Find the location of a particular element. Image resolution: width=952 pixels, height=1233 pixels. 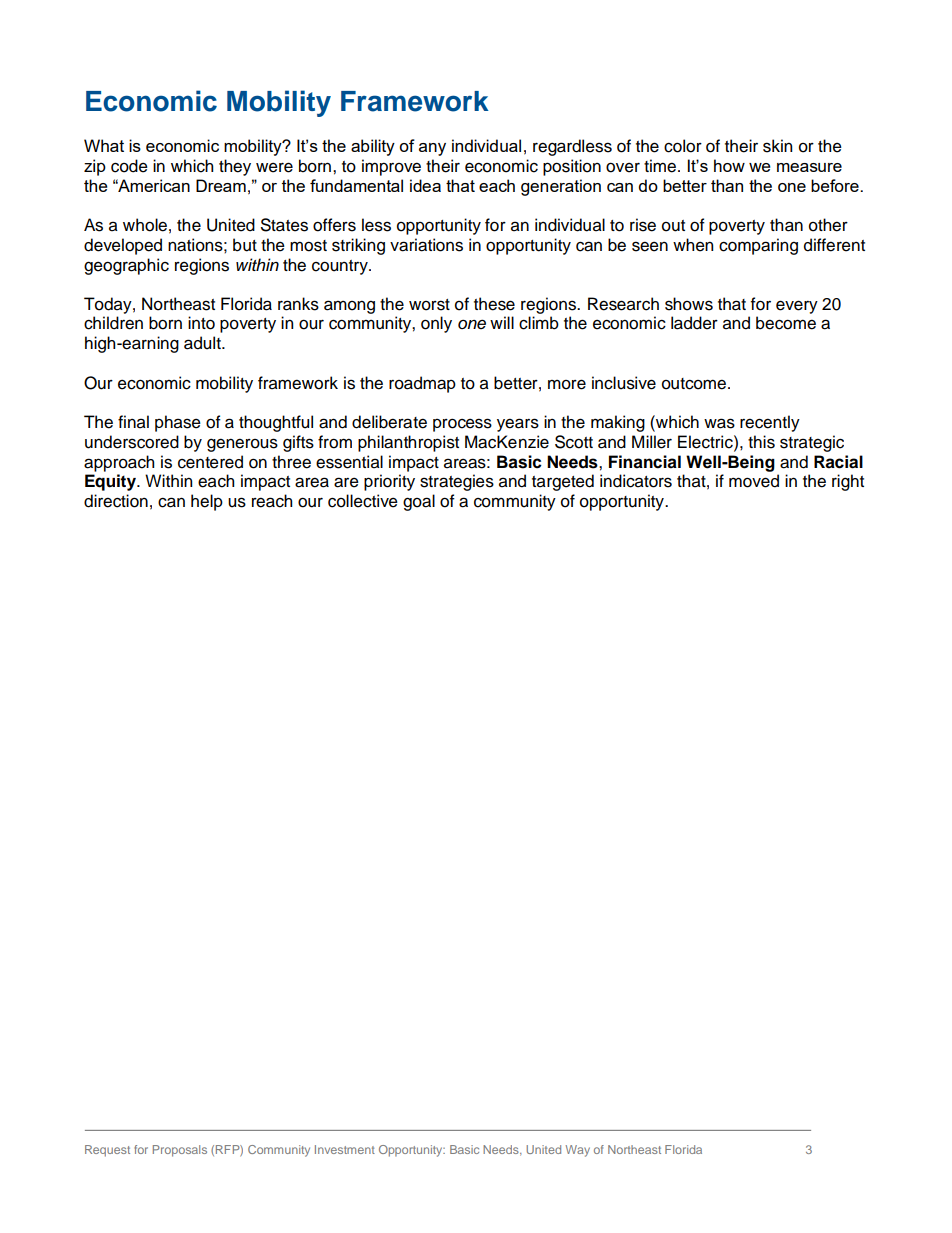

Dream is located at coordinates (221, 185).
